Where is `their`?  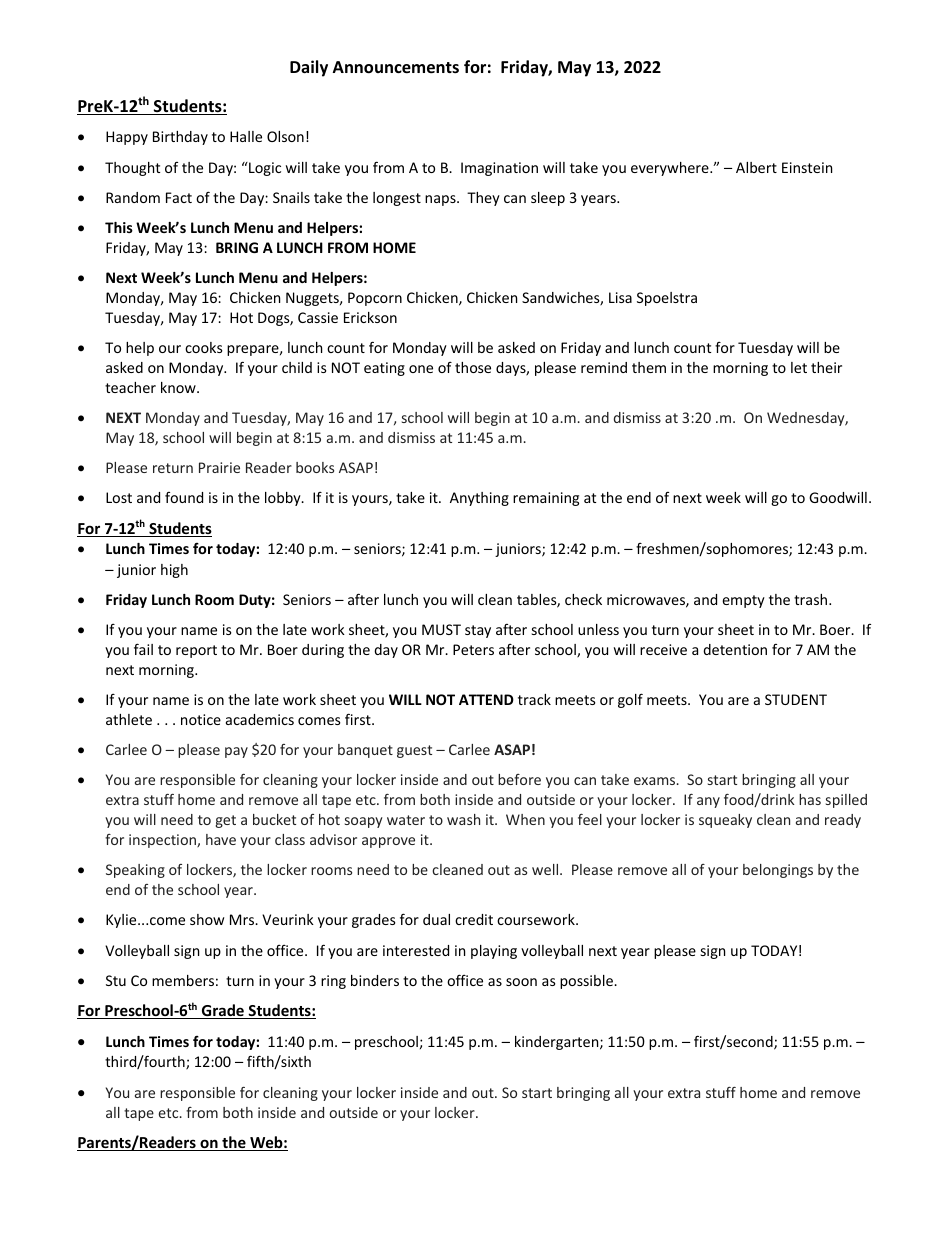
their is located at coordinates (826, 367).
